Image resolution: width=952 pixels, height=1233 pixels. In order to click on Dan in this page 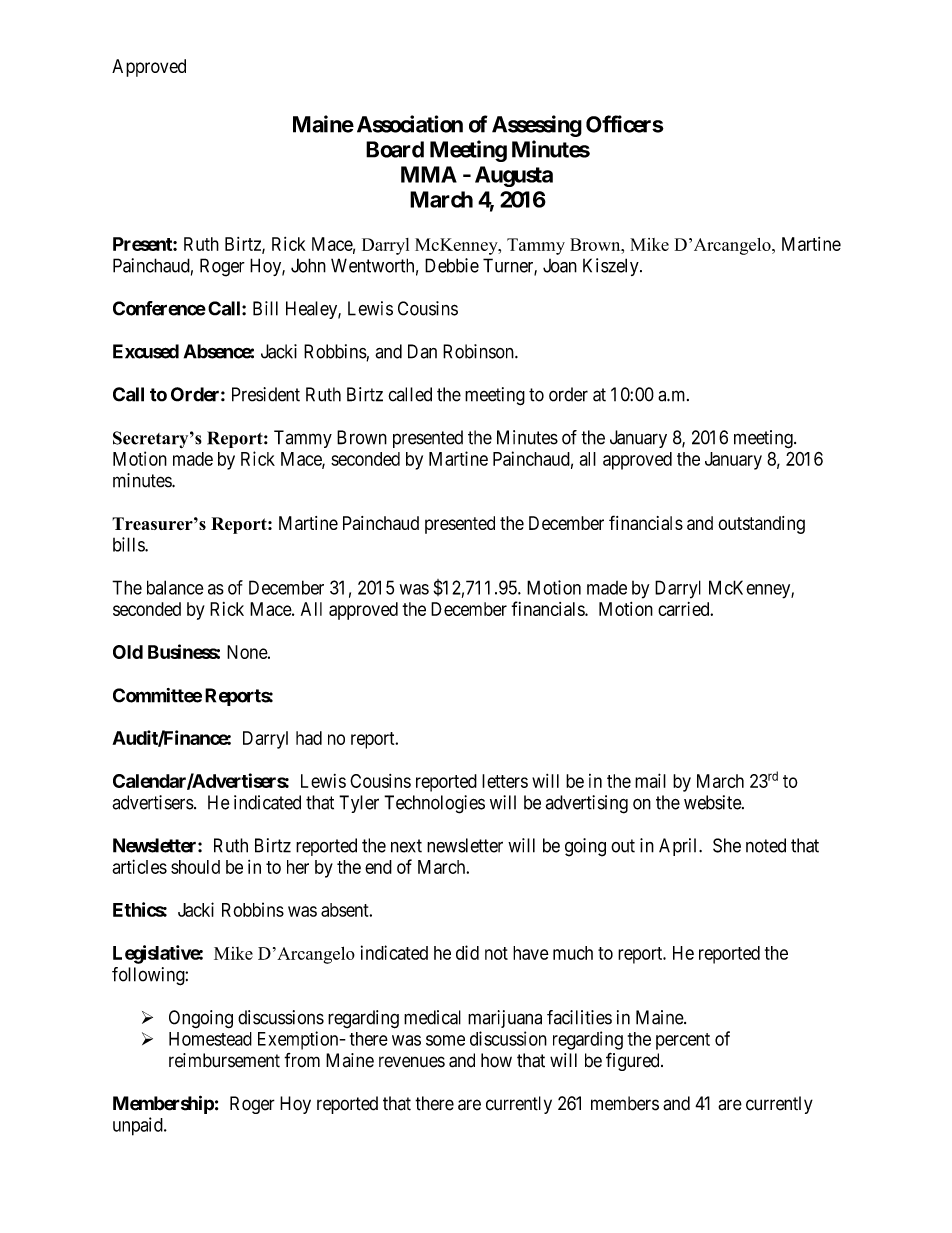, I will do `click(422, 351)`.
